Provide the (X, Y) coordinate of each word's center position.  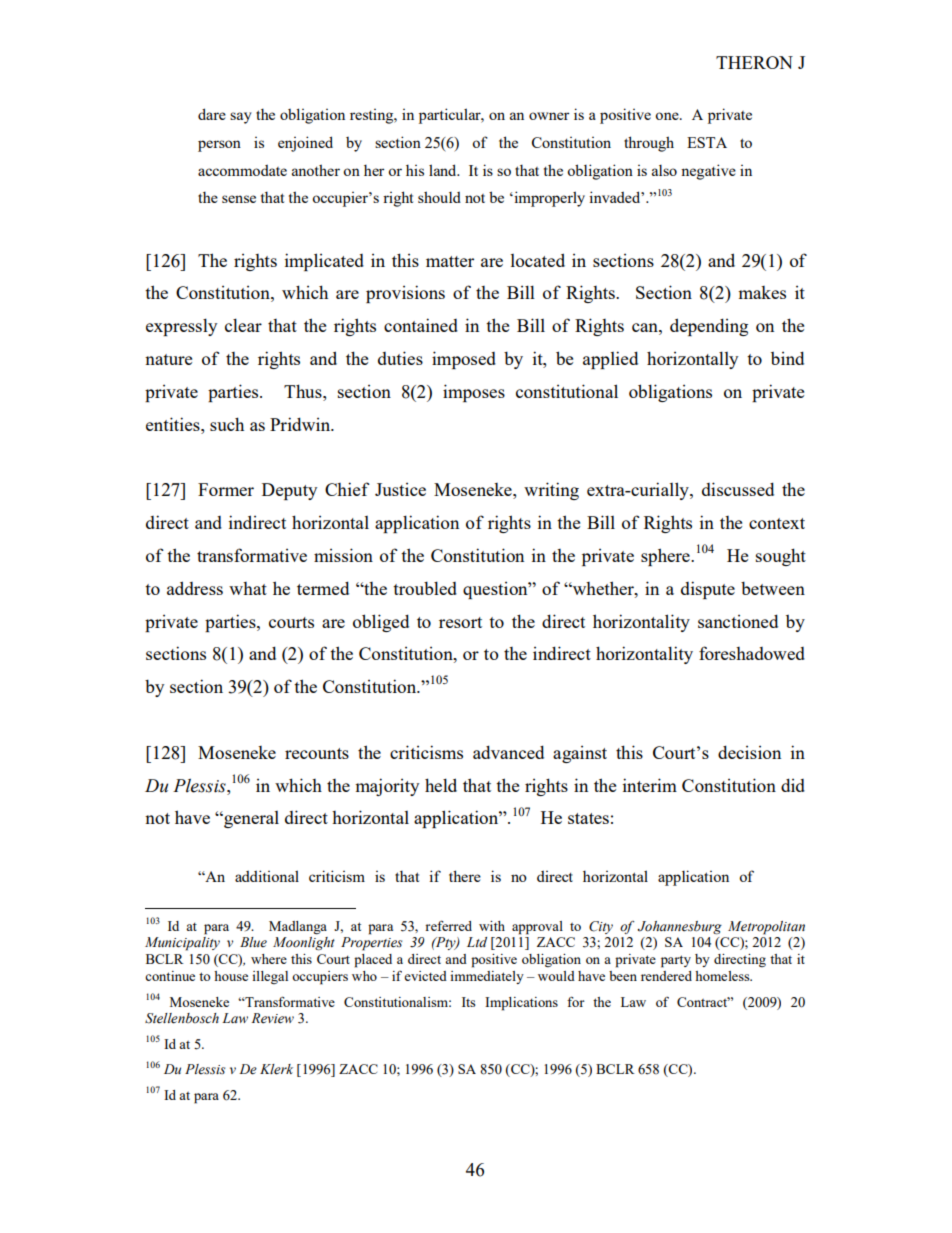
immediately (487, 977)
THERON (754, 62)
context (777, 523)
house (231, 976)
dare (212, 114)
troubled (425, 588)
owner (549, 116)
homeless (723, 976)
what (248, 588)
